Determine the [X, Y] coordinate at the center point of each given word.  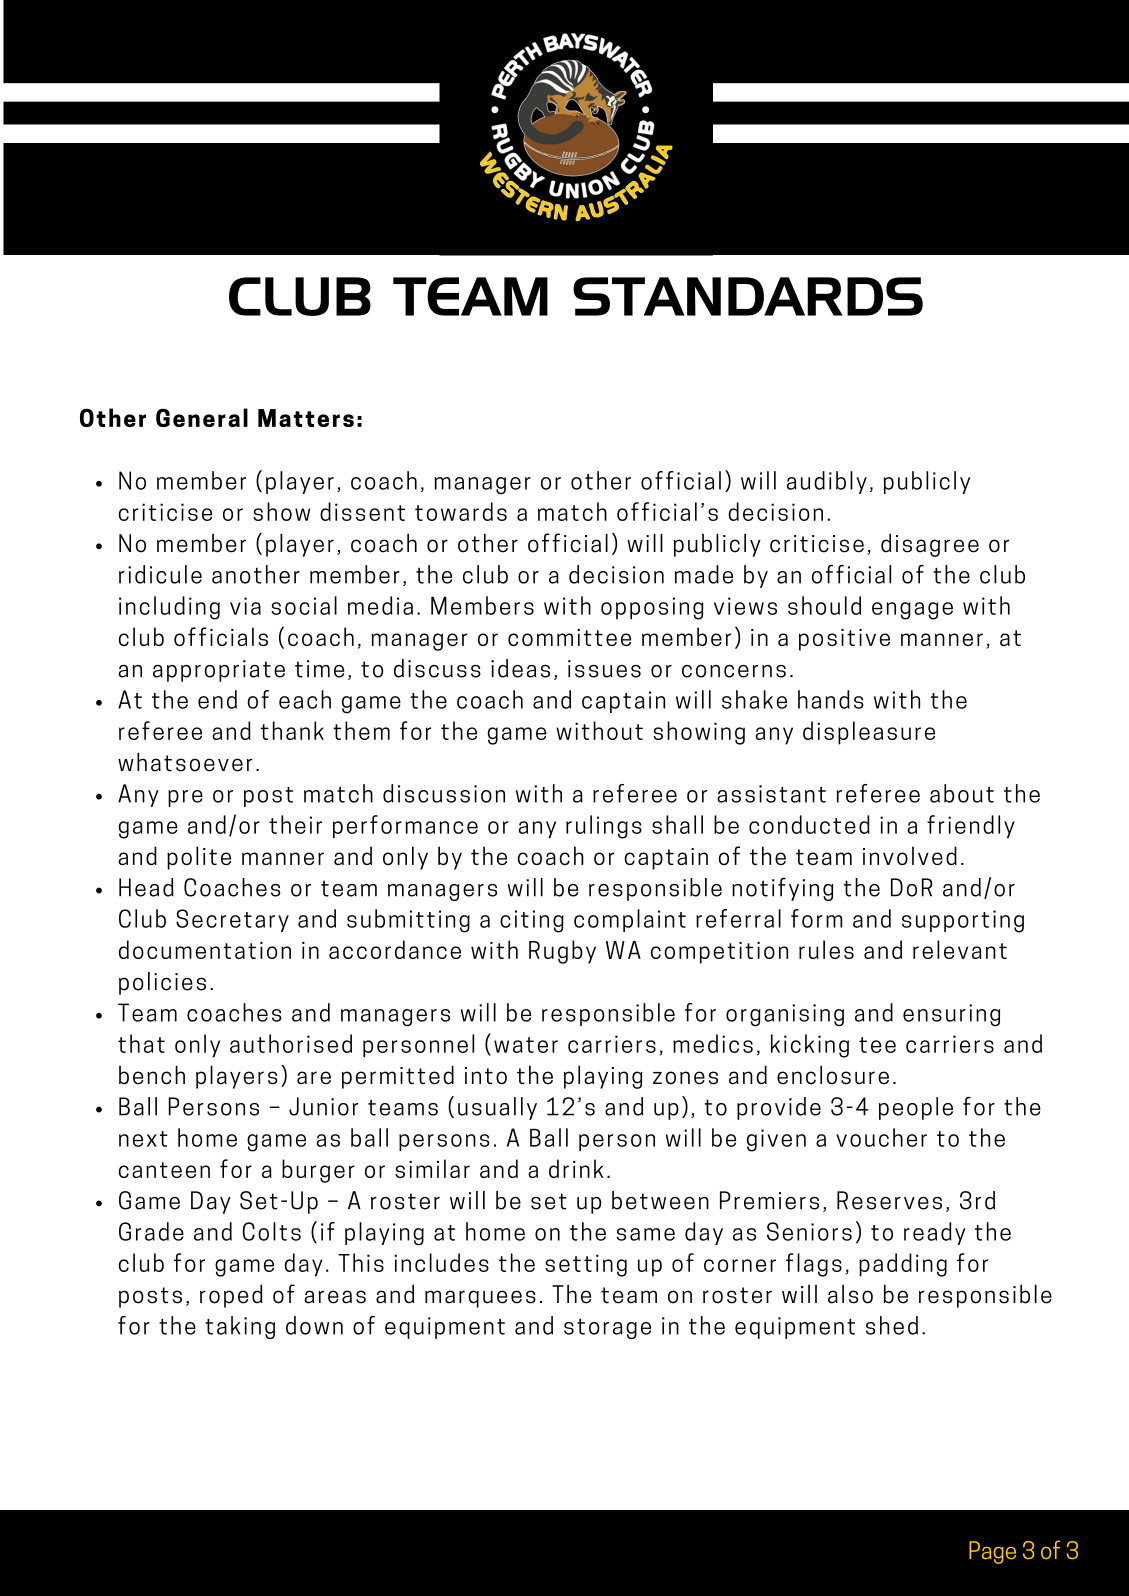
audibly [827, 482]
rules [826, 949]
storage [607, 1329]
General [202, 417]
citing [532, 921]
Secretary [232, 920]
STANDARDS [748, 296]
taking [240, 1327]
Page [992, 1552]
